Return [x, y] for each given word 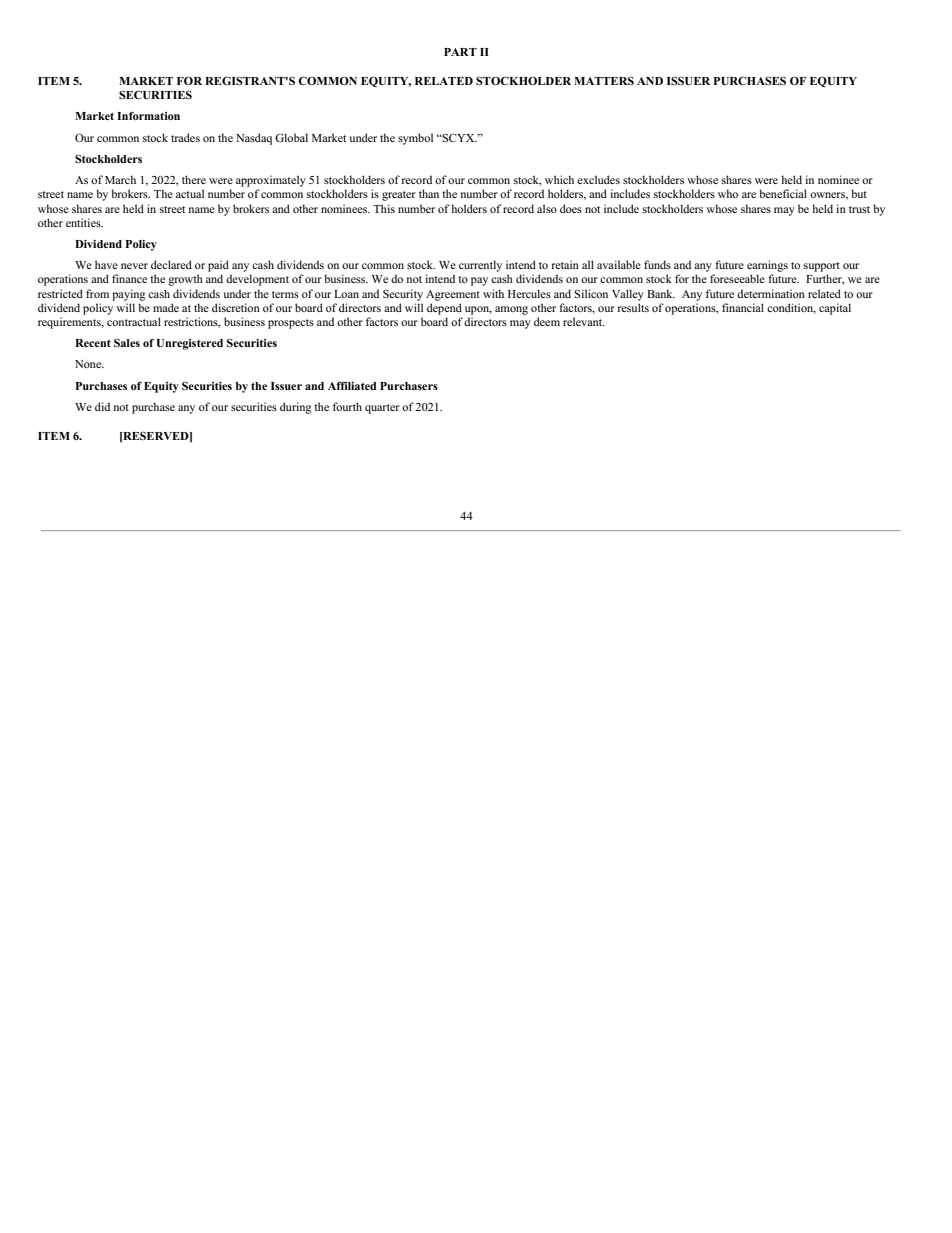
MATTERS [604, 80]
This [384, 208]
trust [859, 209]
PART [460, 52]
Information [148, 116]
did [102, 406]
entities [84, 222]
